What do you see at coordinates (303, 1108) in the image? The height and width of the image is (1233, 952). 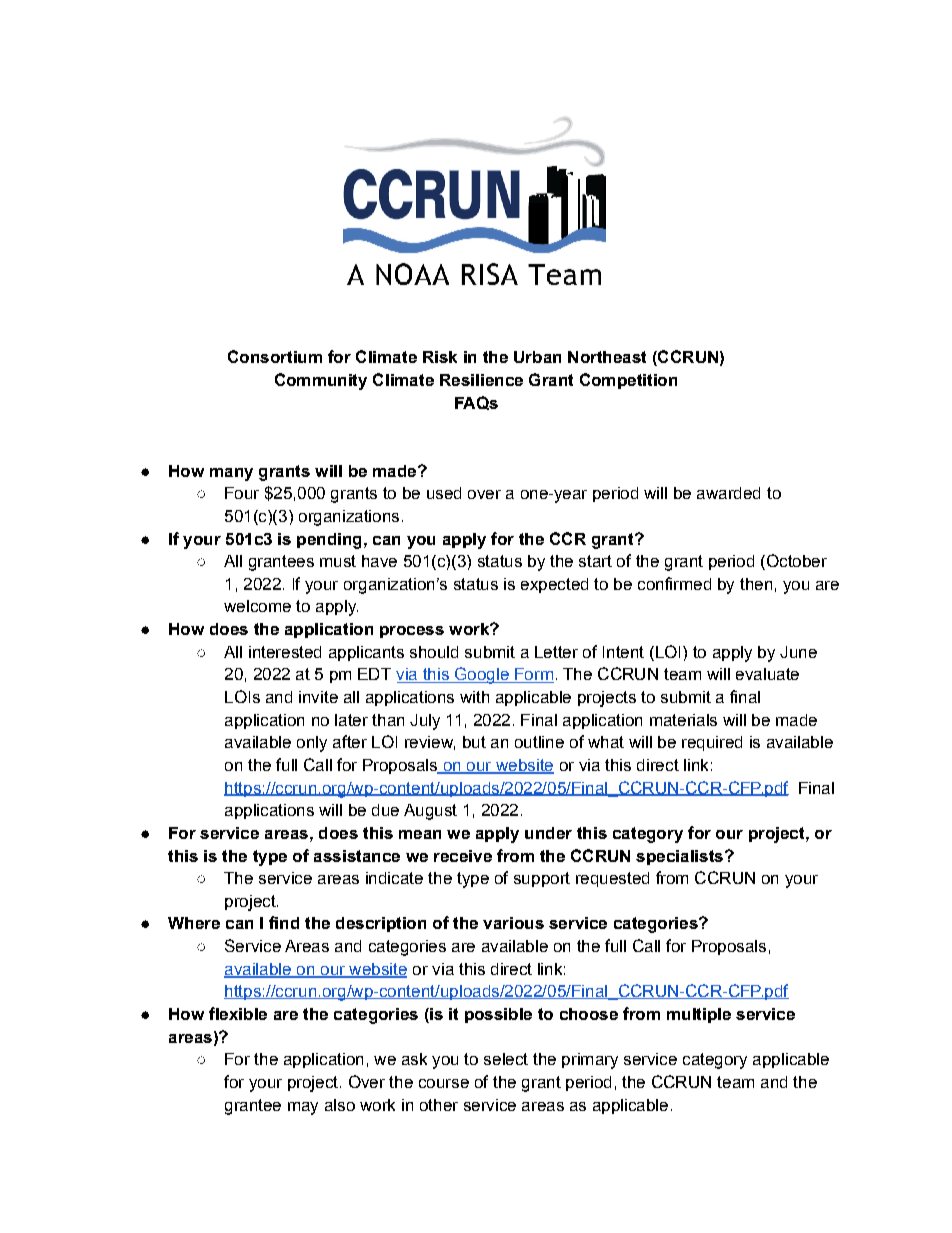 I see `may` at bounding box center [303, 1108].
